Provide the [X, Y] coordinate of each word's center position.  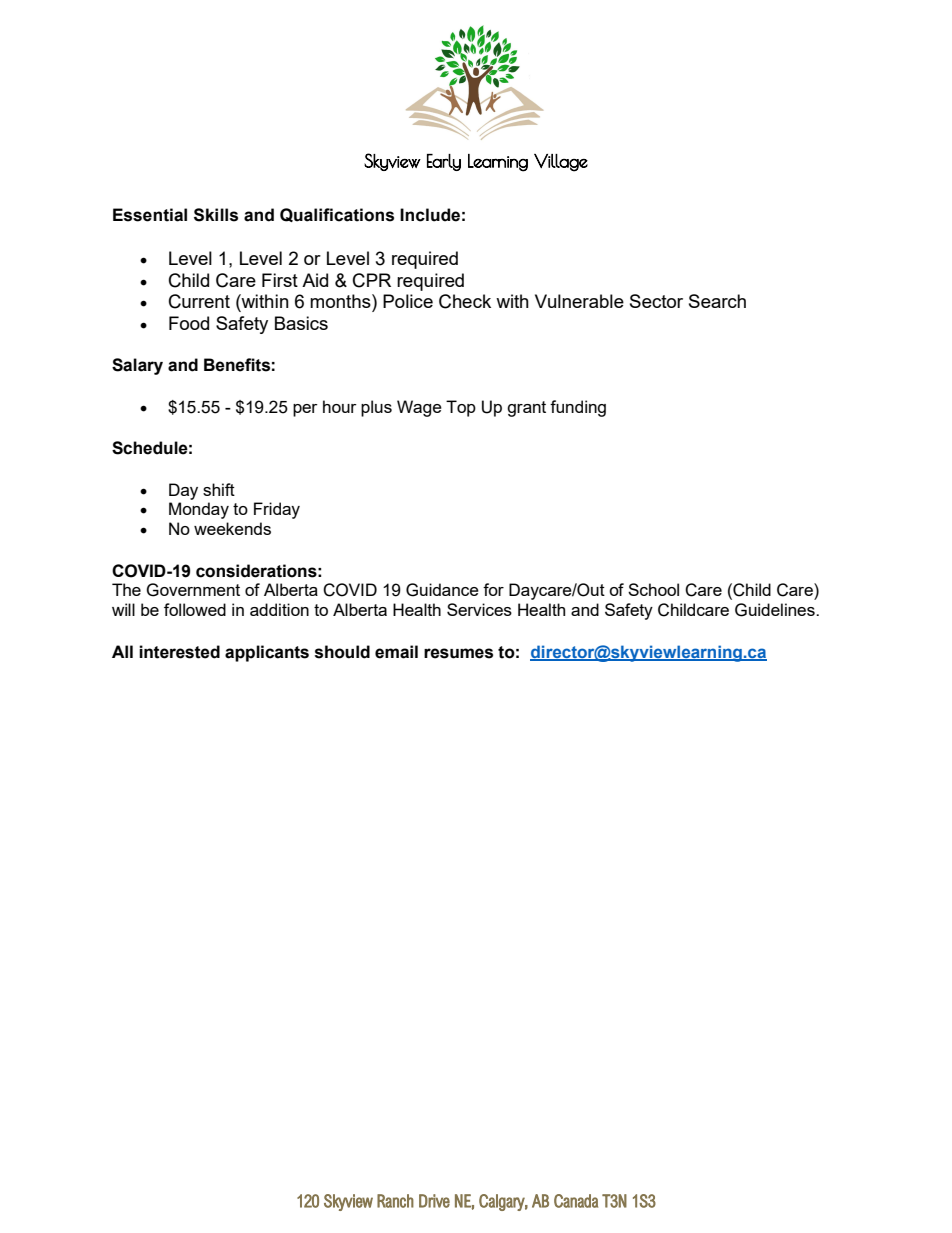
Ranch [395, 1201]
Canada [576, 1201]
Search [717, 301]
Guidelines [776, 610]
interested [179, 652]
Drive [434, 1201]
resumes [458, 653]
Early [444, 162]
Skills [216, 215]
